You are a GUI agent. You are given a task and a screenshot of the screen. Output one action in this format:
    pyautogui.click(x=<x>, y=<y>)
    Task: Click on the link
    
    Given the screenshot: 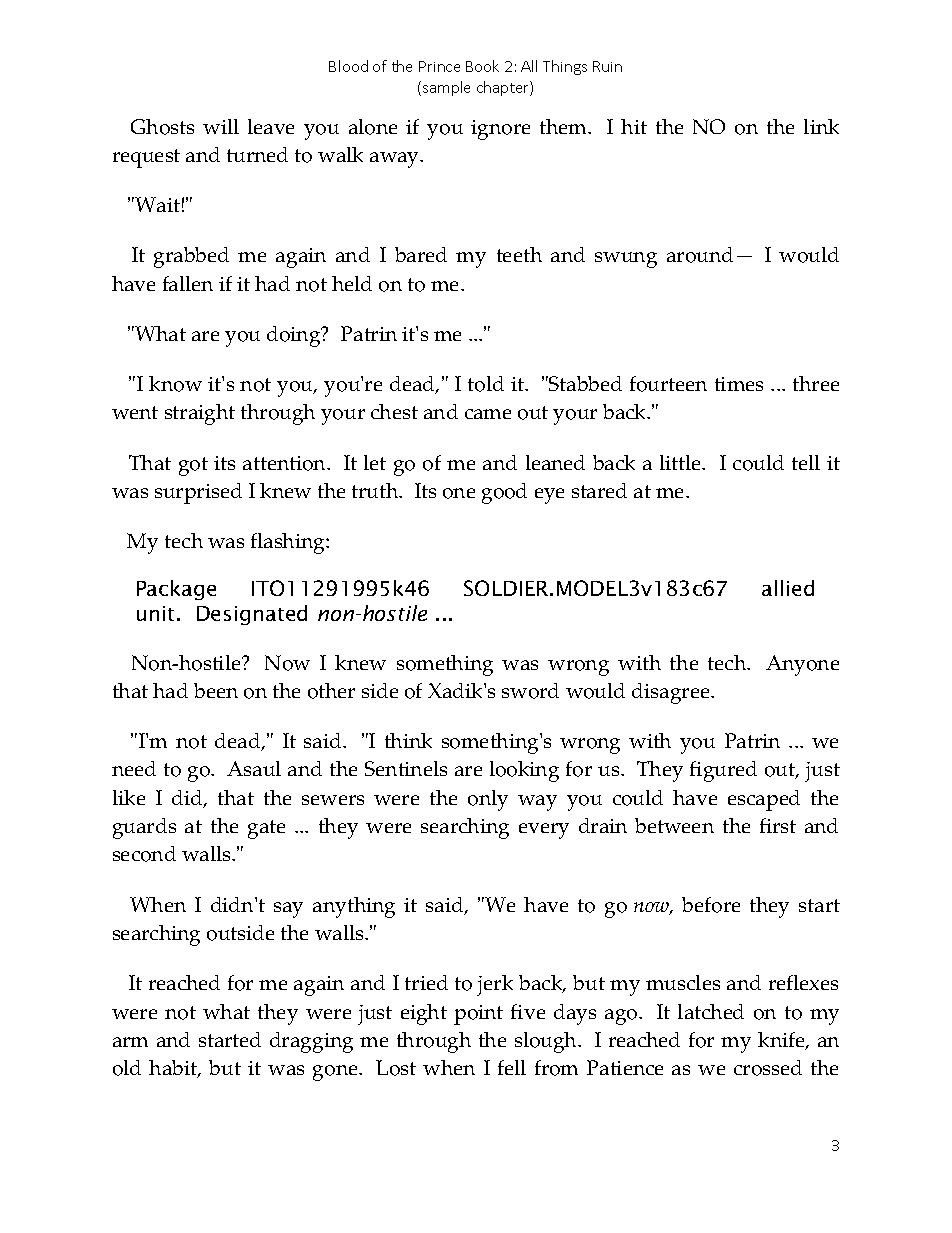 What is the action you would take?
    pyautogui.click(x=821, y=126)
